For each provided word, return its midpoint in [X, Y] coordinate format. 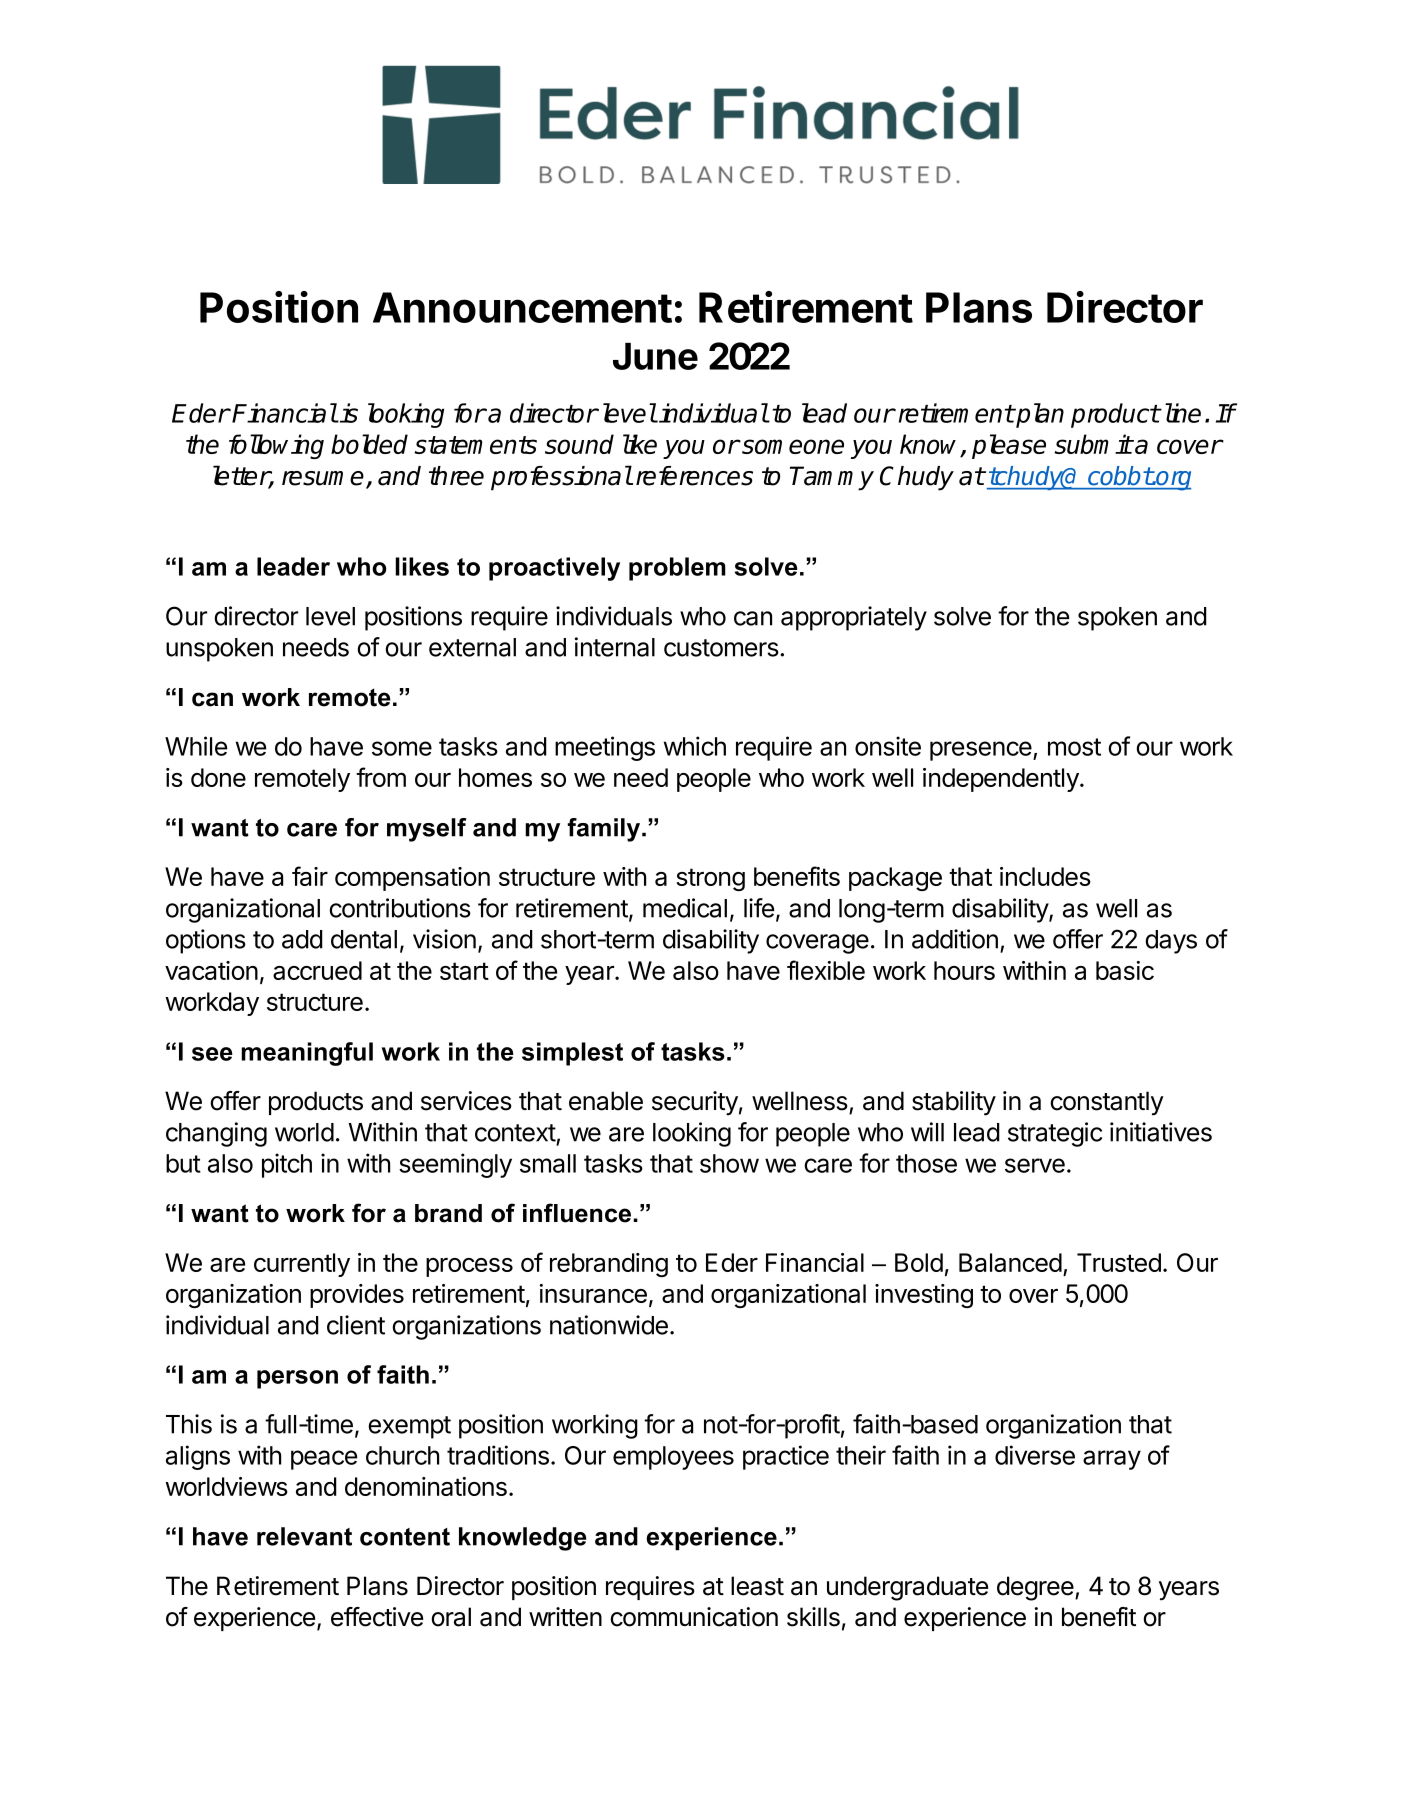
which [695, 746]
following [276, 446]
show [729, 1163]
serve [1035, 1165]
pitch [287, 1165]
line [1181, 413]
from [381, 777]
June [655, 356]
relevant [304, 1536]
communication [694, 1617]
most [1074, 747]
